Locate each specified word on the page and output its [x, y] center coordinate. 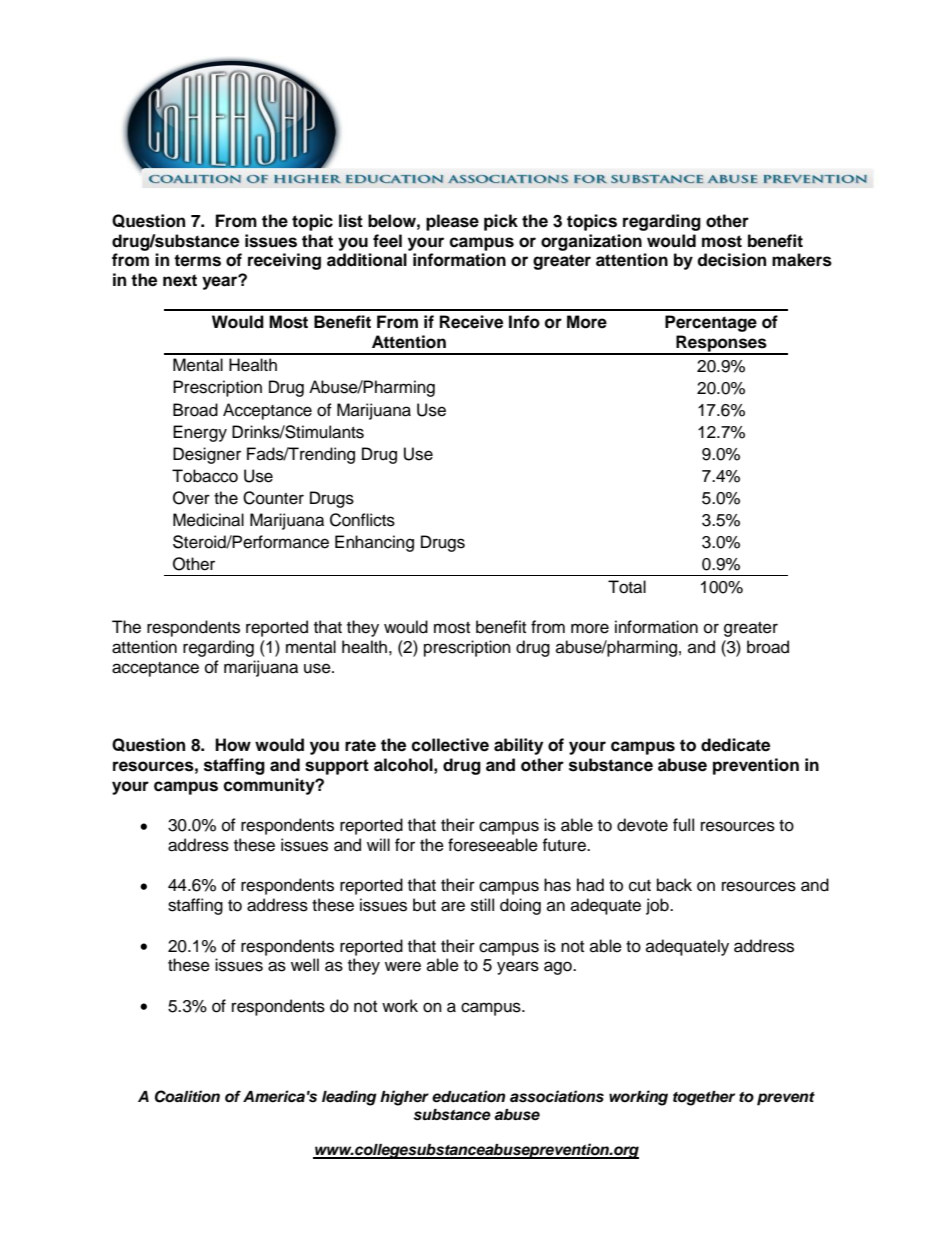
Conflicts [362, 520]
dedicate [735, 745]
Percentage [711, 323]
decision [731, 260]
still [482, 905]
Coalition [187, 1096]
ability [518, 746]
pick [501, 222]
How [233, 745]
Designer [207, 455]
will [378, 844]
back [674, 885]
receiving [284, 261]
